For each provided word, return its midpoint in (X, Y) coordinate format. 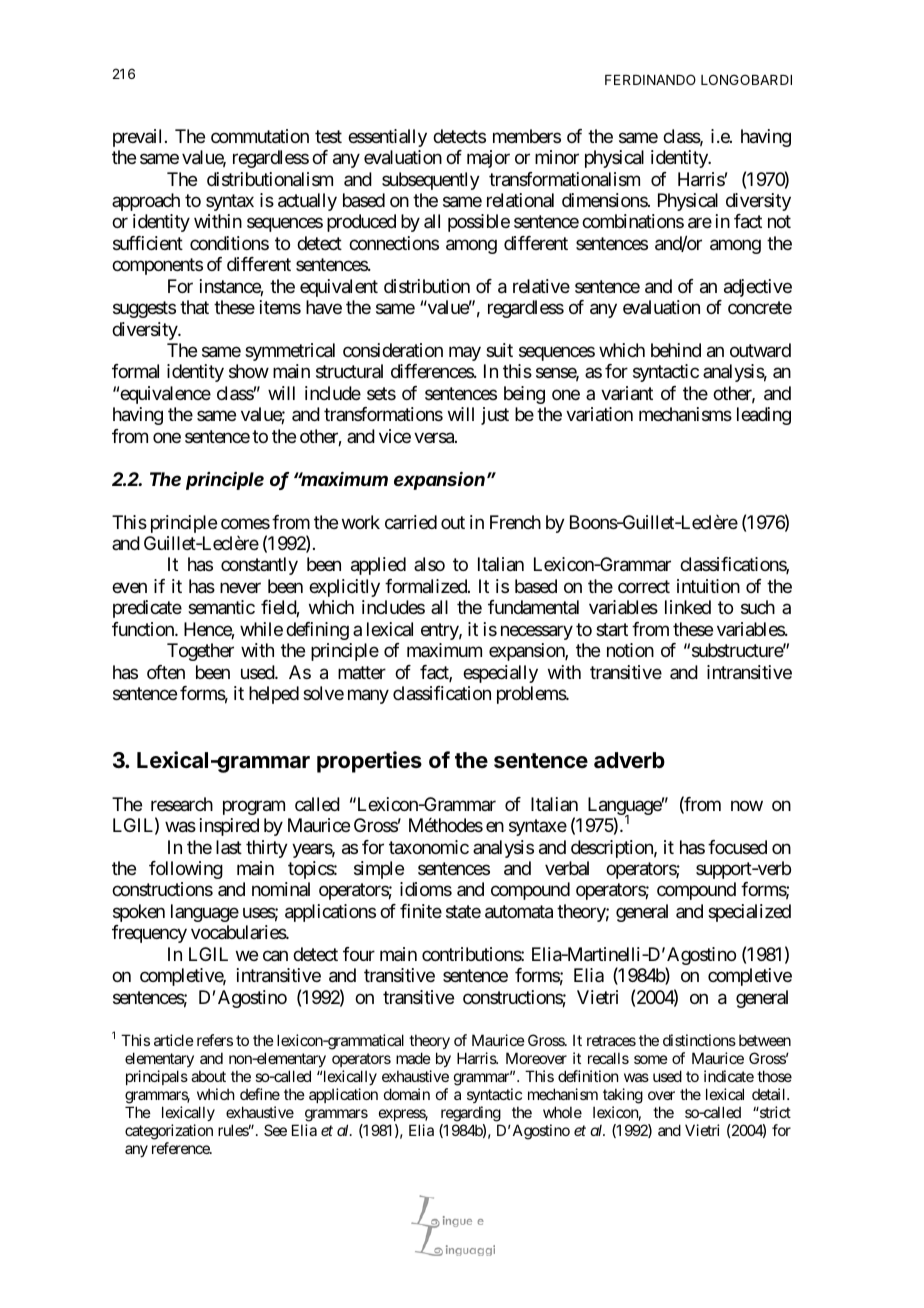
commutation (260, 136)
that (194, 307)
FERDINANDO (650, 79)
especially (500, 674)
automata (519, 912)
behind (676, 350)
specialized (749, 913)
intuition (708, 586)
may (465, 353)
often (166, 672)
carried (411, 522)
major (488, 159)
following (186, 870)
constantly (259, 566)
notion (630, 650)
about (208, 1076)
